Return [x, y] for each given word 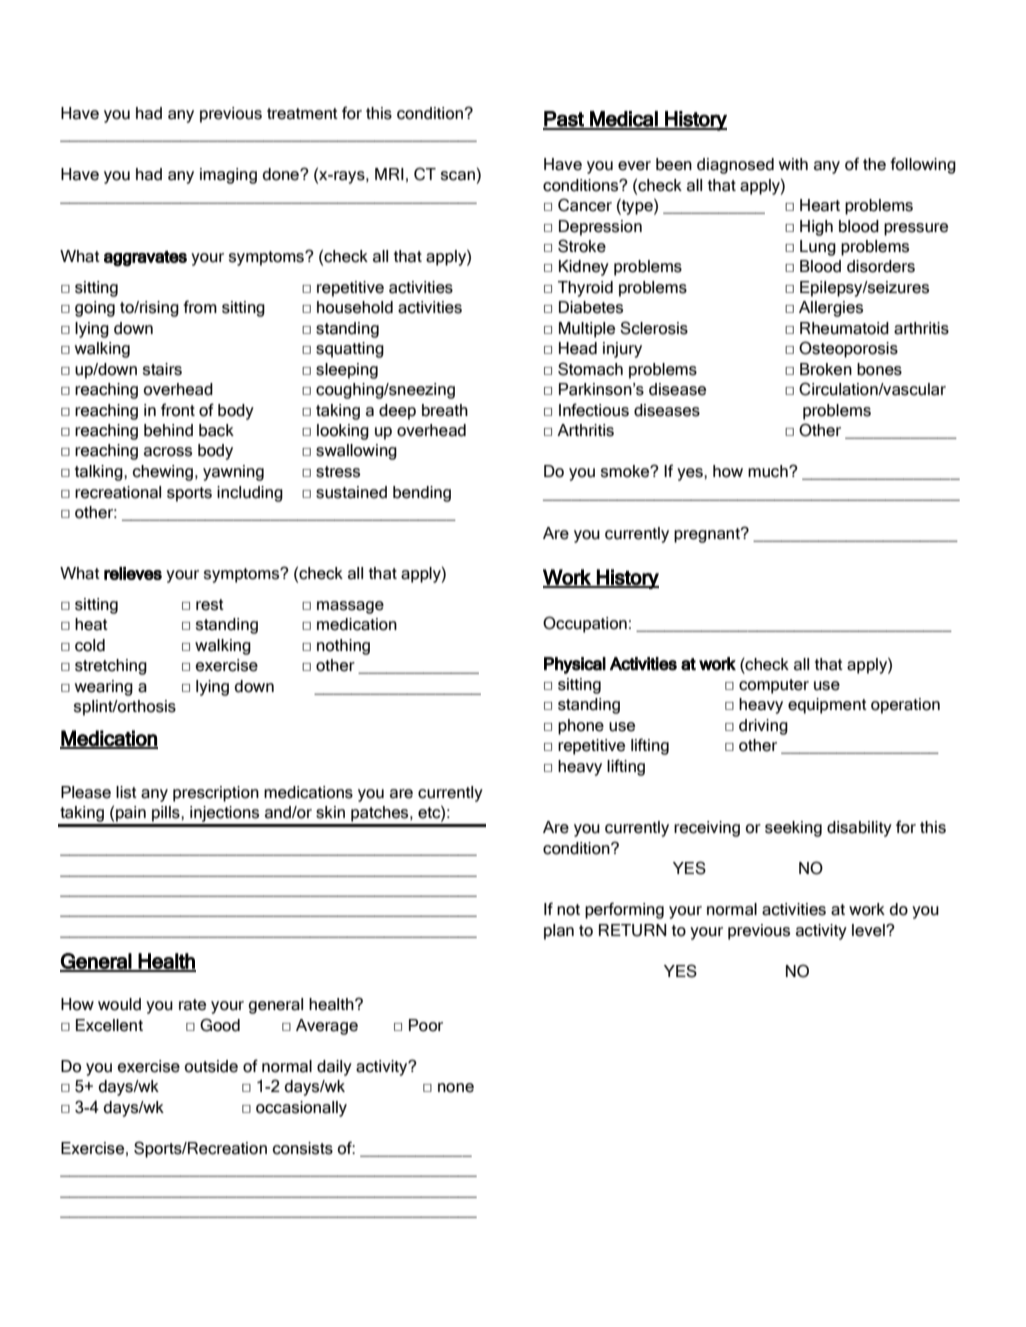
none [456, 1088]
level [869, 930]
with [793, 164]
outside [211, 1066]
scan [458, 176]
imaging [228, 176]
